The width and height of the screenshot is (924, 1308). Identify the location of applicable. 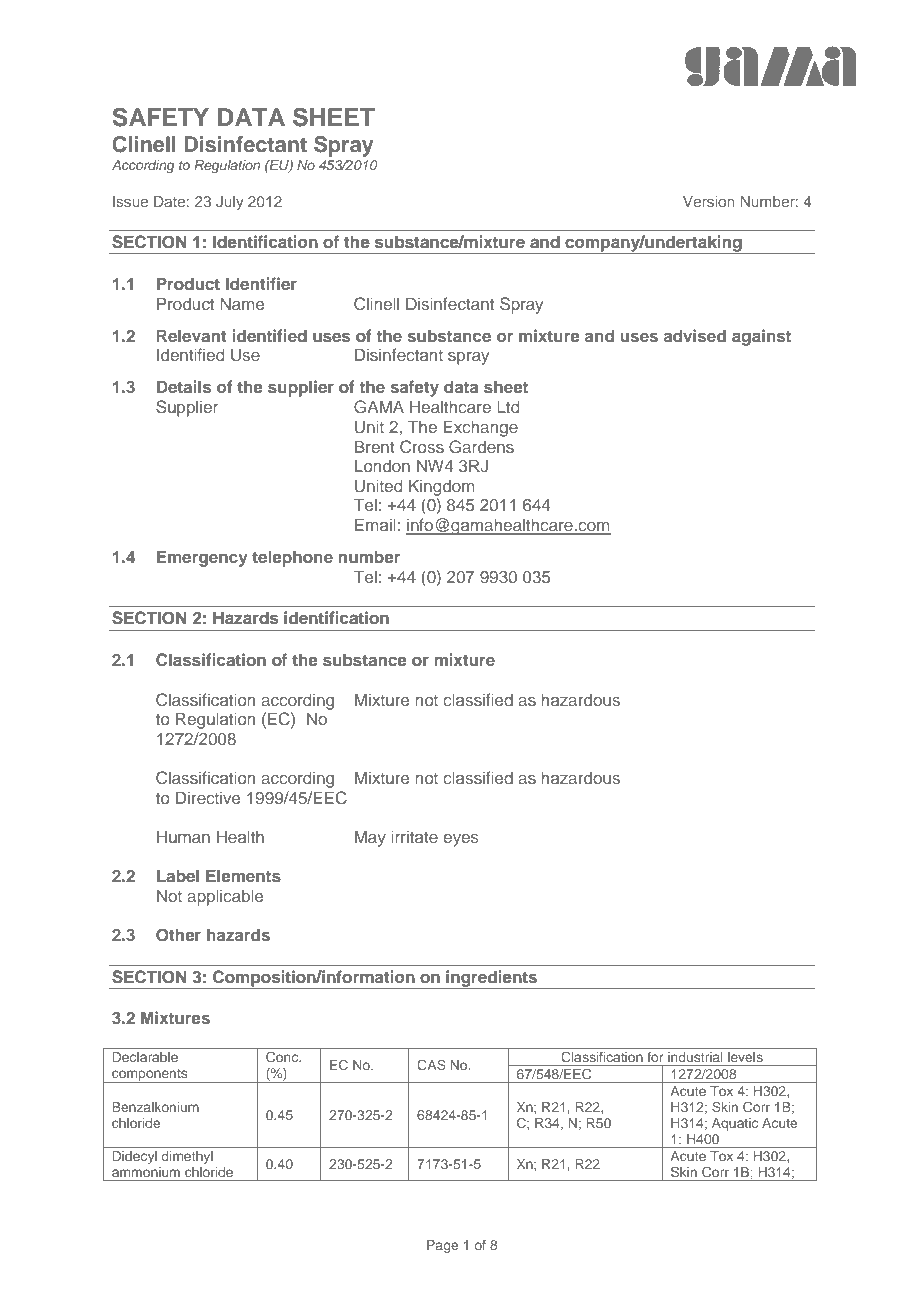
(225, 897).
